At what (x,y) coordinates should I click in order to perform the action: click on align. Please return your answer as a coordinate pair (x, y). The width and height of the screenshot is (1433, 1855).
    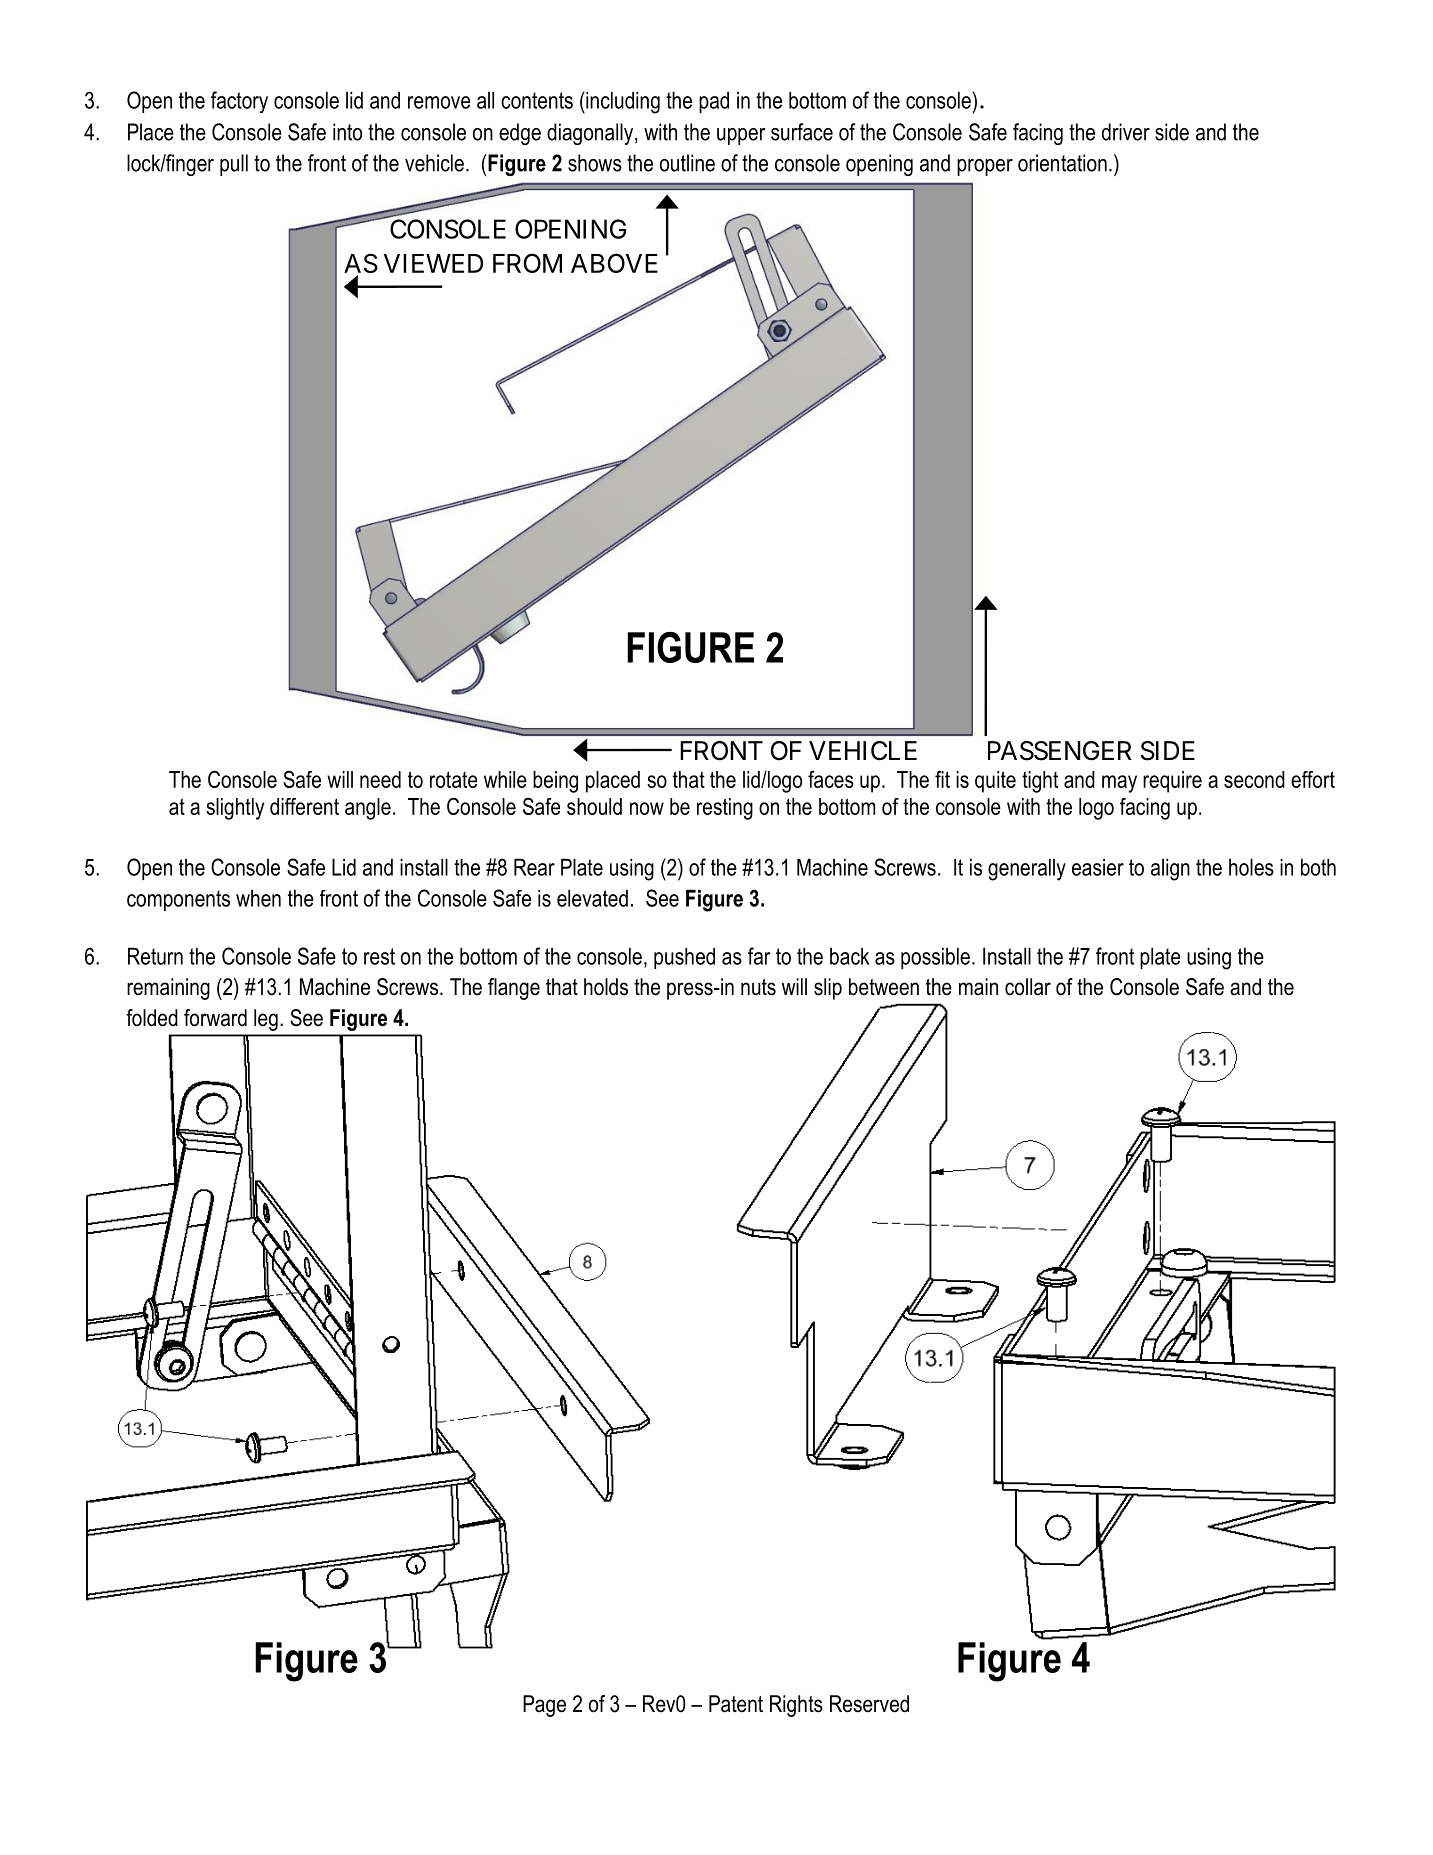
    Looking at the image, I should click on (1170, 869).
